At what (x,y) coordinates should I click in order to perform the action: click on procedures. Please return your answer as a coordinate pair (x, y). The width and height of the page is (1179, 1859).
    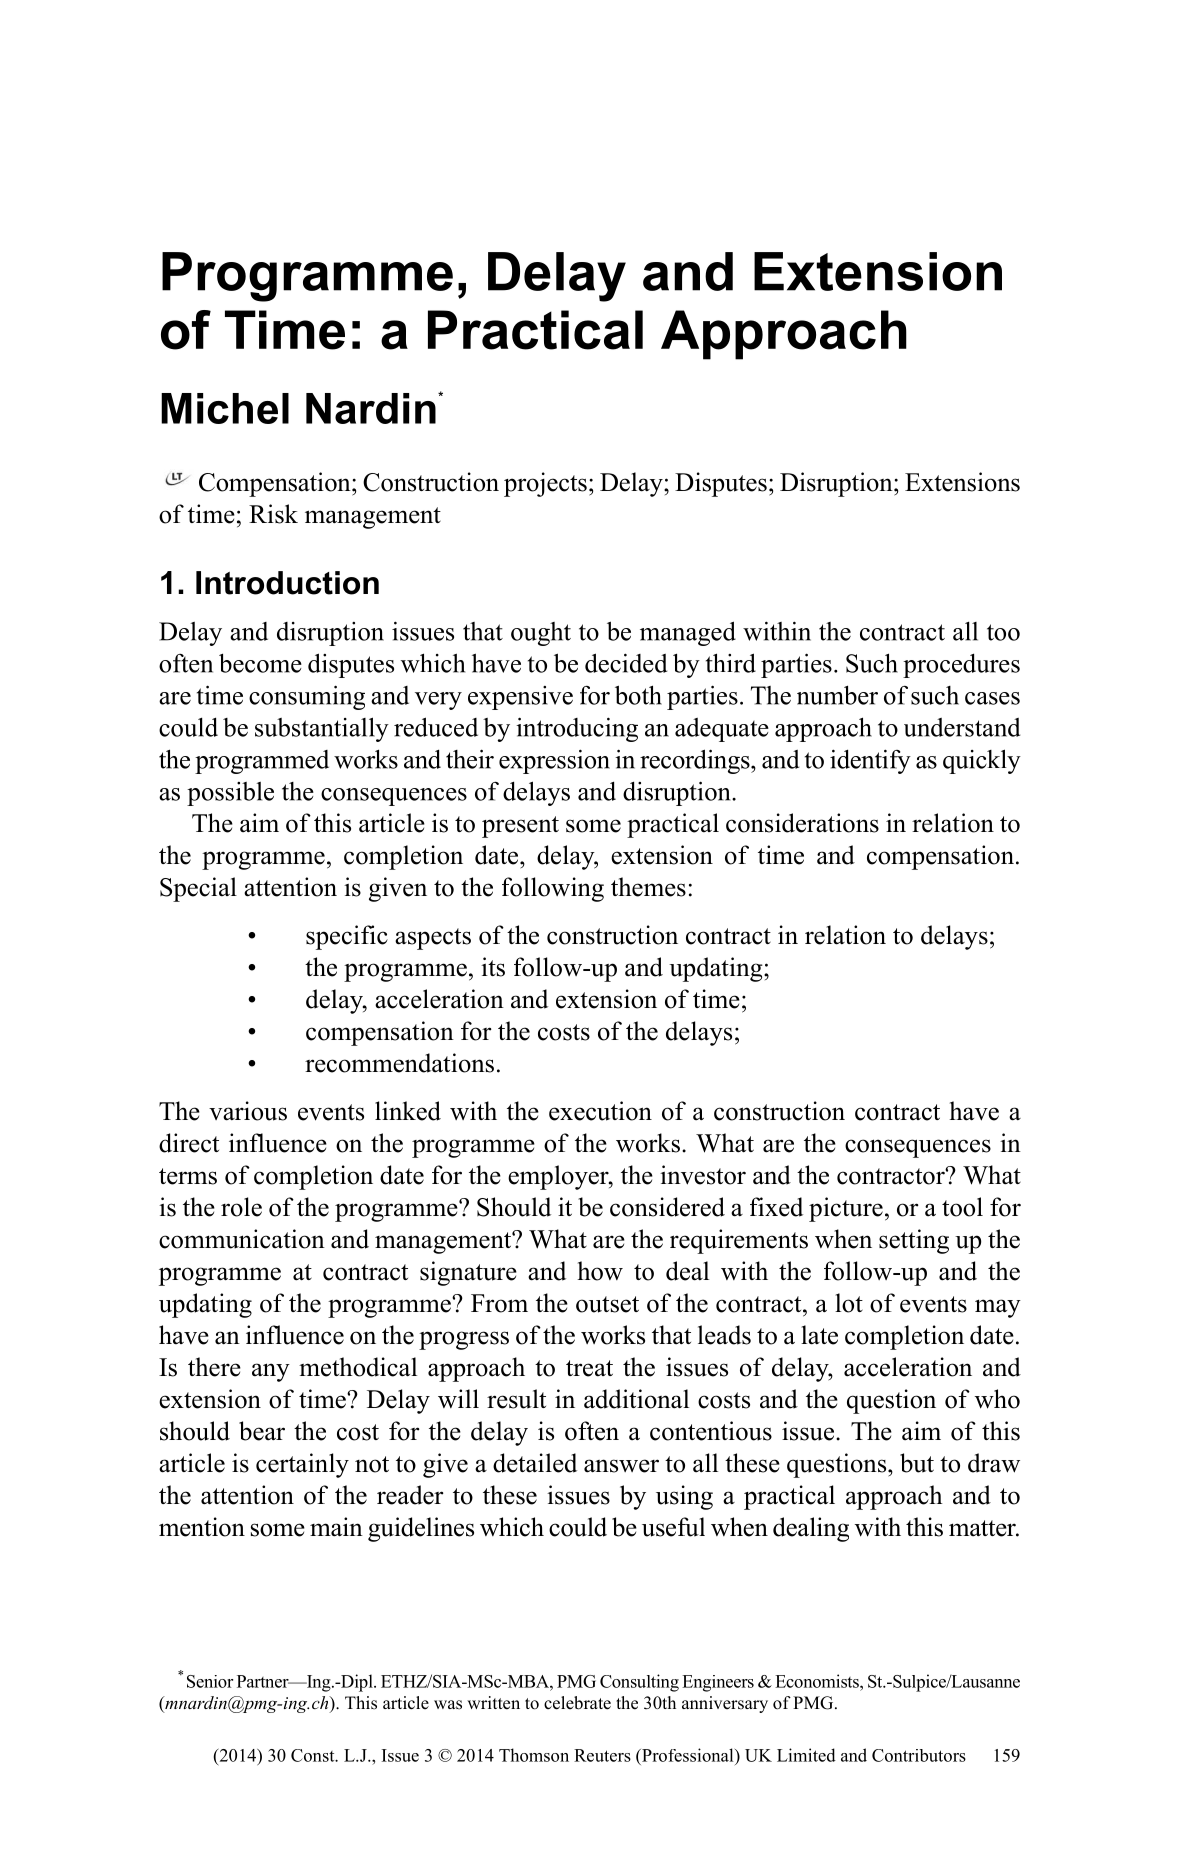
    Looking at the image, I should click on (961, 665).
